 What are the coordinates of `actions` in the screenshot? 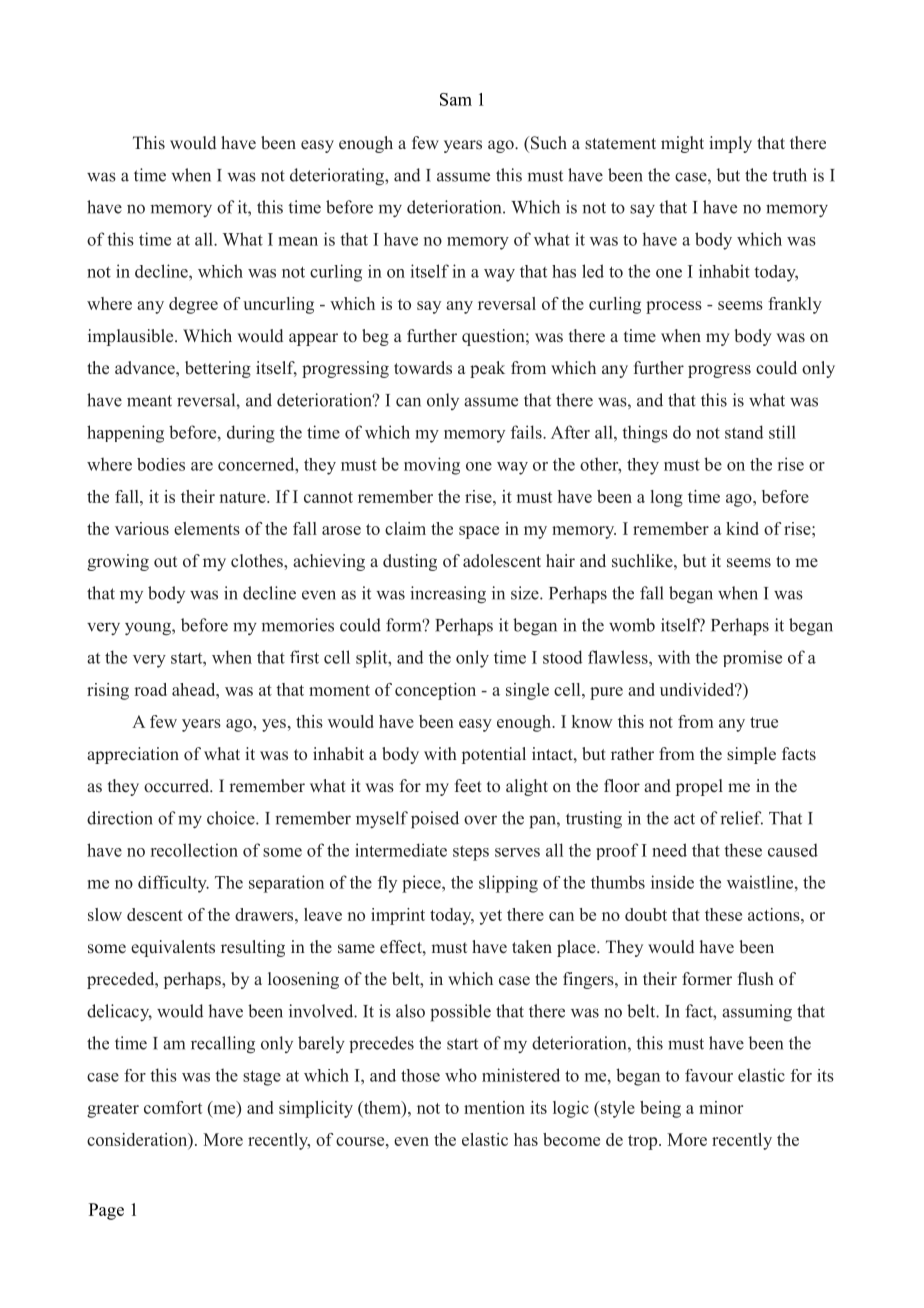 It's located at (775, 914).
